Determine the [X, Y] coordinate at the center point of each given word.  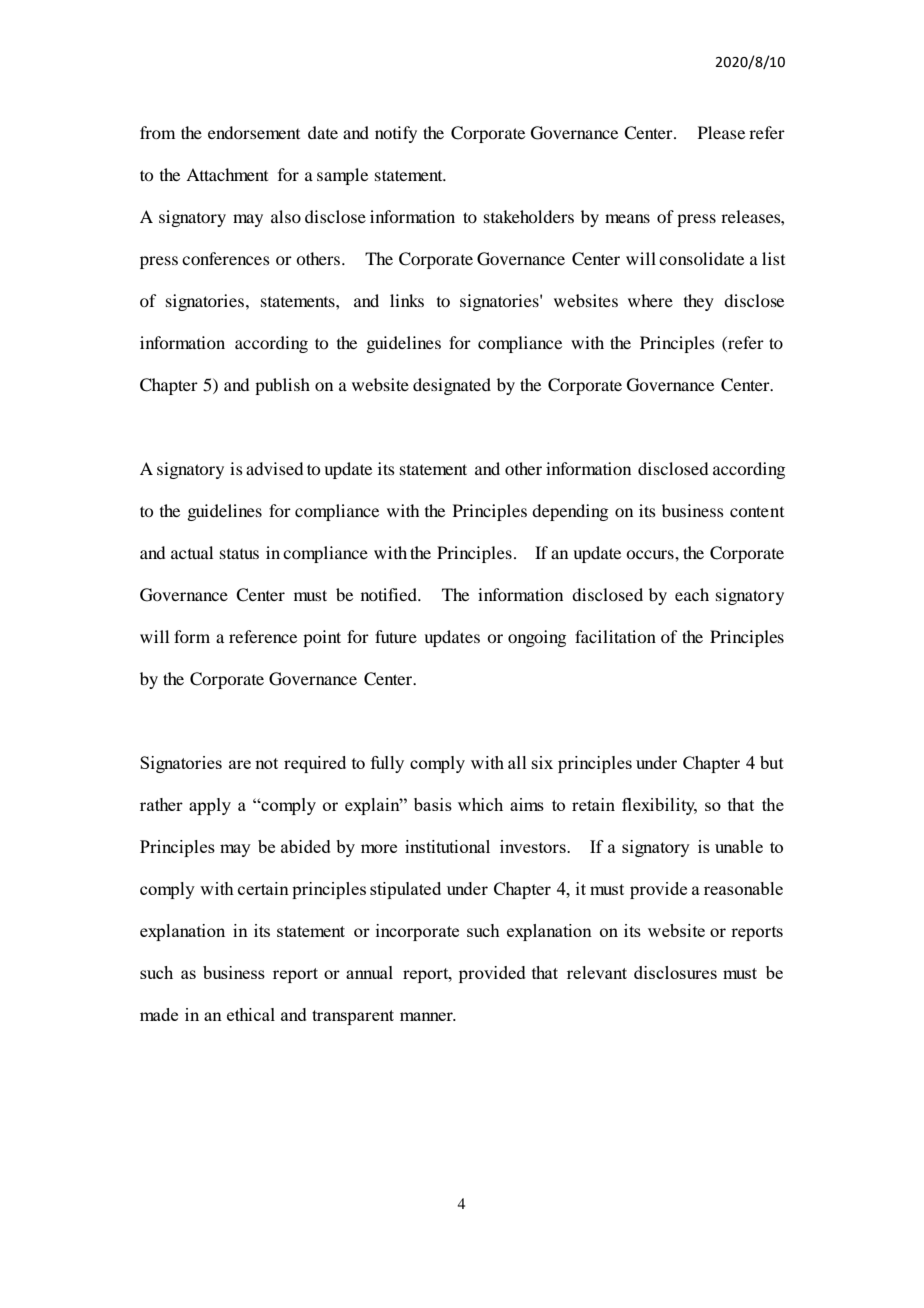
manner [427, 1016]
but [772, 762]
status [239, 554]
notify [396, 134]
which [480, 804]
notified [390, 594]
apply [210, 806]
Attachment [227, 174]
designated [452, 386]
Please [721, 132]
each [692, 594]
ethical [251, 1014]
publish [282, 386]
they [699, 302]
